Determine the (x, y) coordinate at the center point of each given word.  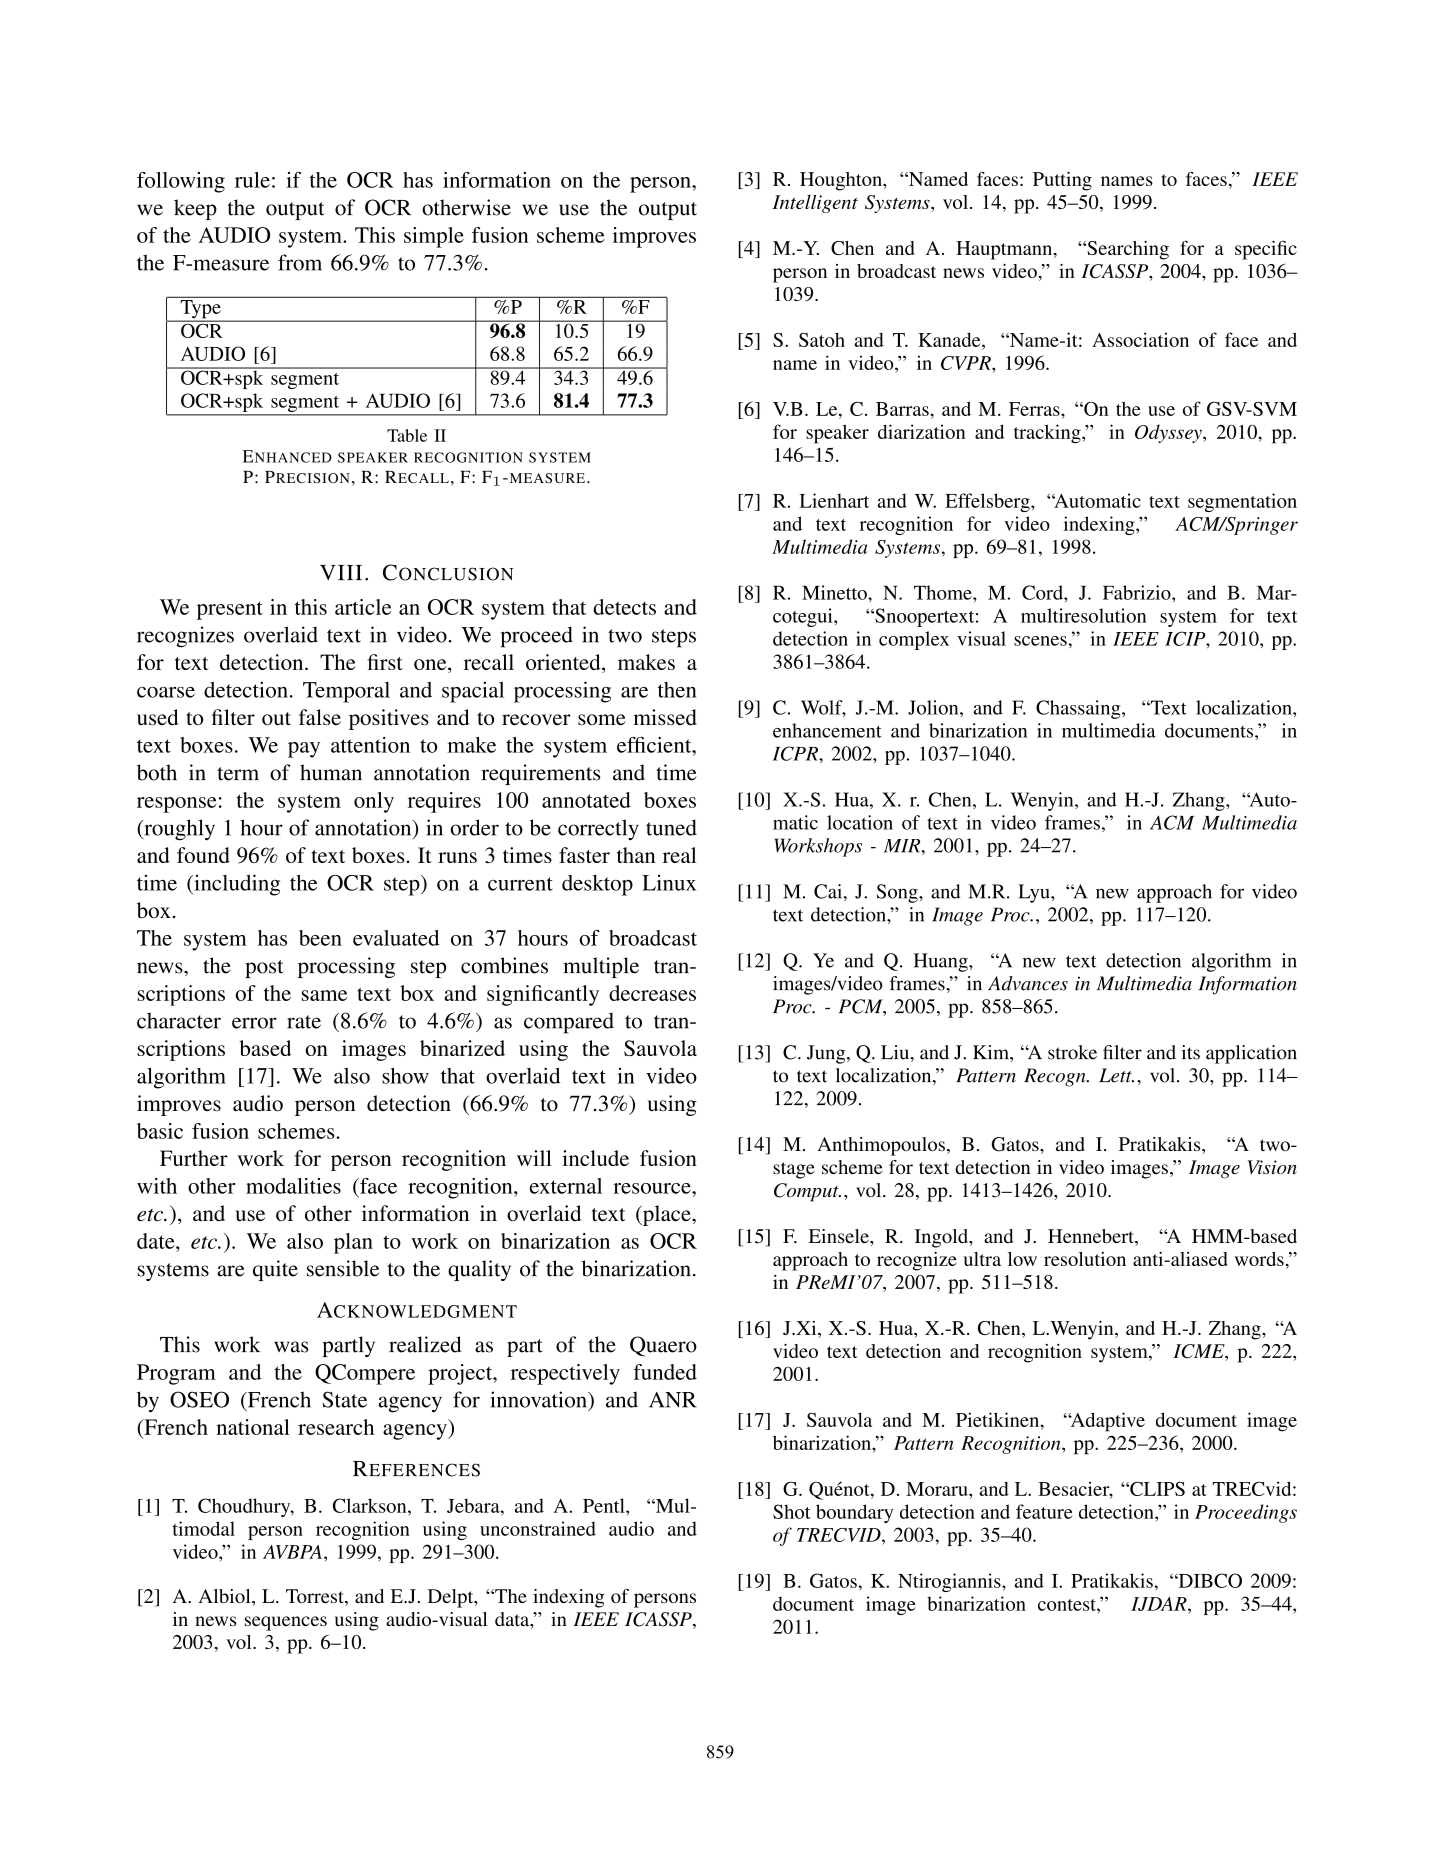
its (1191, 1052)
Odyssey (1169, 433)
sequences (286, 1623)
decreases (652, 993)
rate (304, 1022)
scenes (1040, 641)
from (300, 262)
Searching (1127, 250)
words (1260, 1259)
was (291, 1347)
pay (304, 750)
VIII (341, 572)
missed (665, 717)
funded (665, 1372)
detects (624, 607)
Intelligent (815, 204)
